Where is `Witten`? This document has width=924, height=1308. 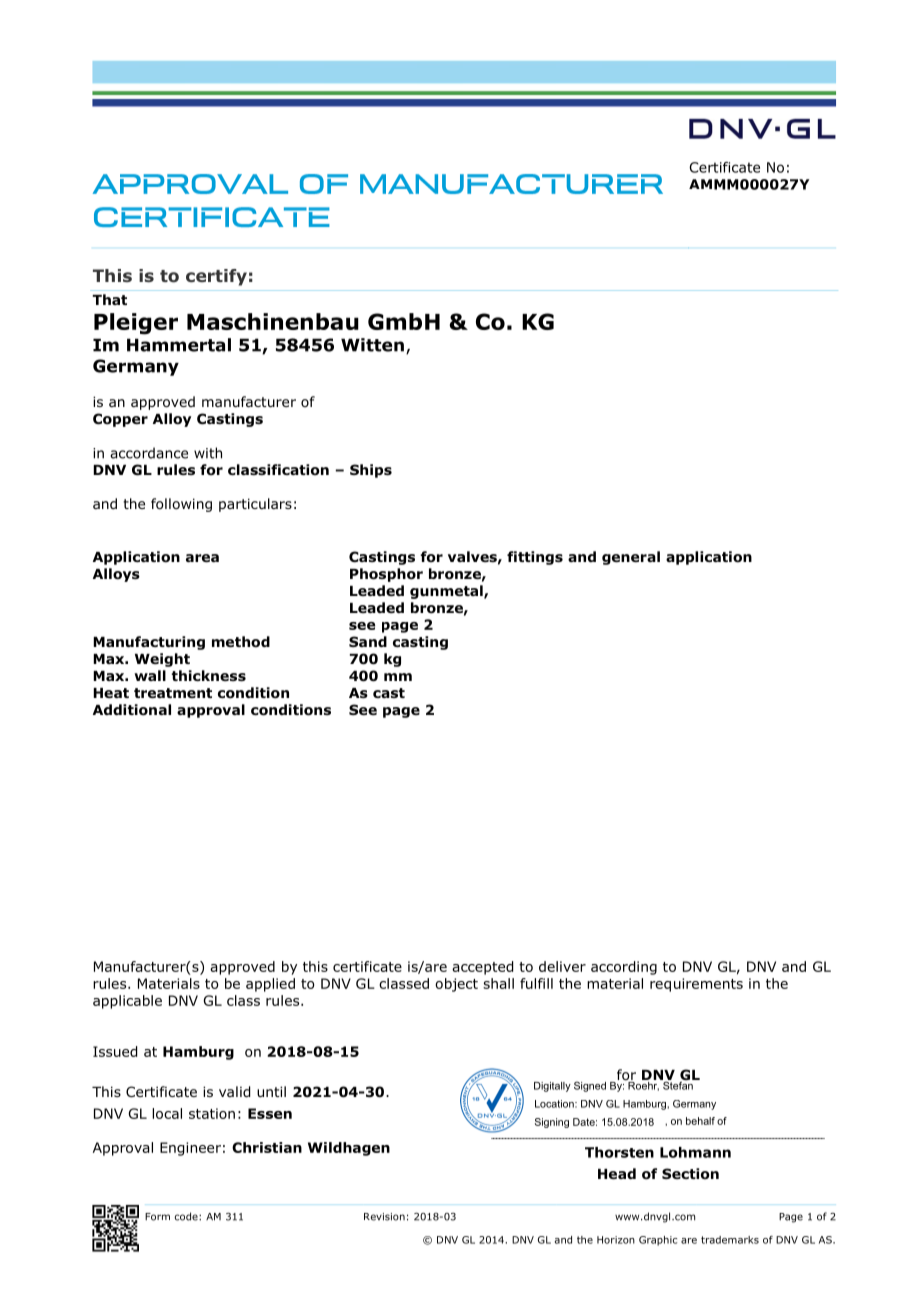 Witten is located at coordinates (372, 345).
